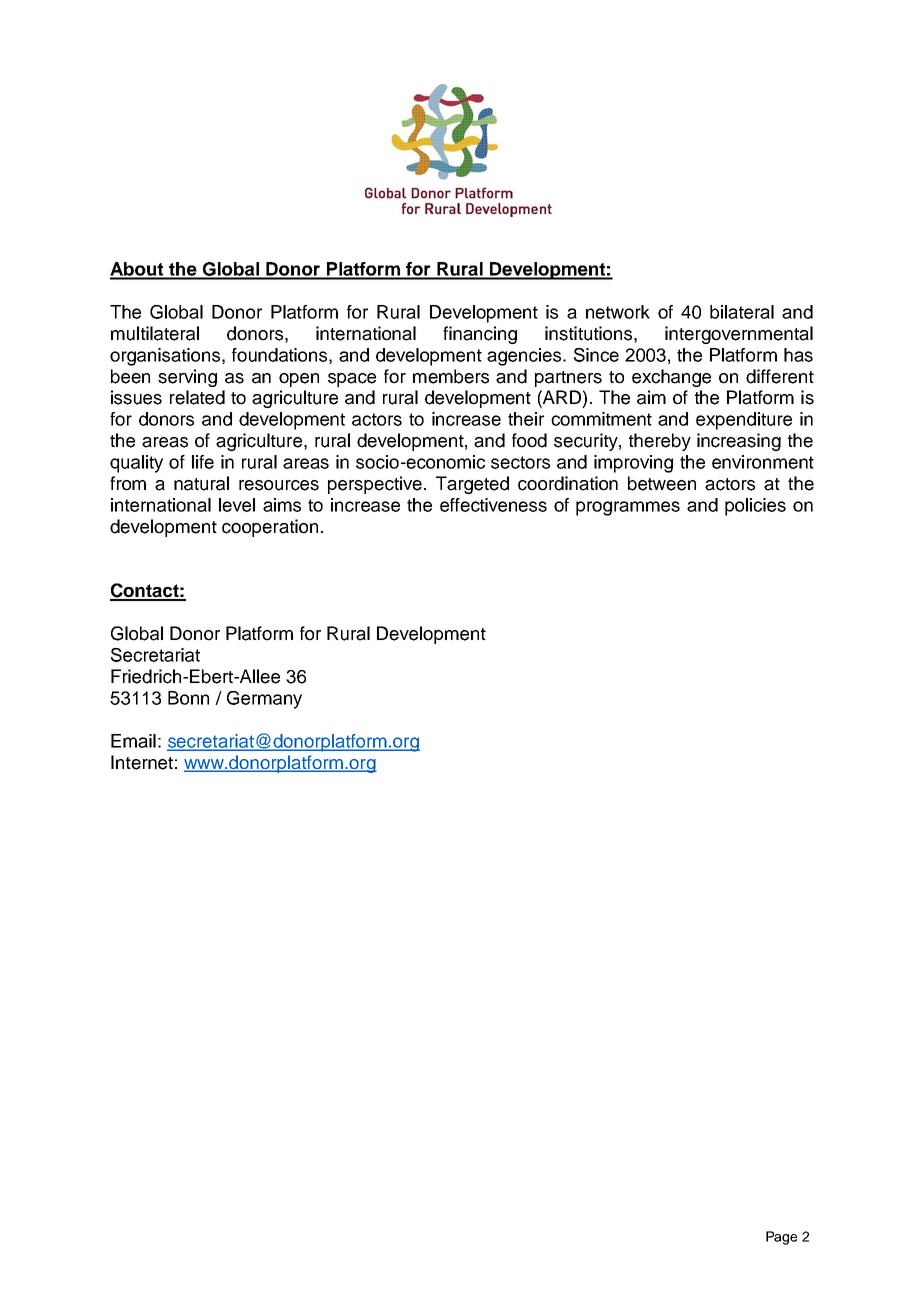 The height and width of the document is (1308, 924). I want to click on Bonn, so click(188, 698).
